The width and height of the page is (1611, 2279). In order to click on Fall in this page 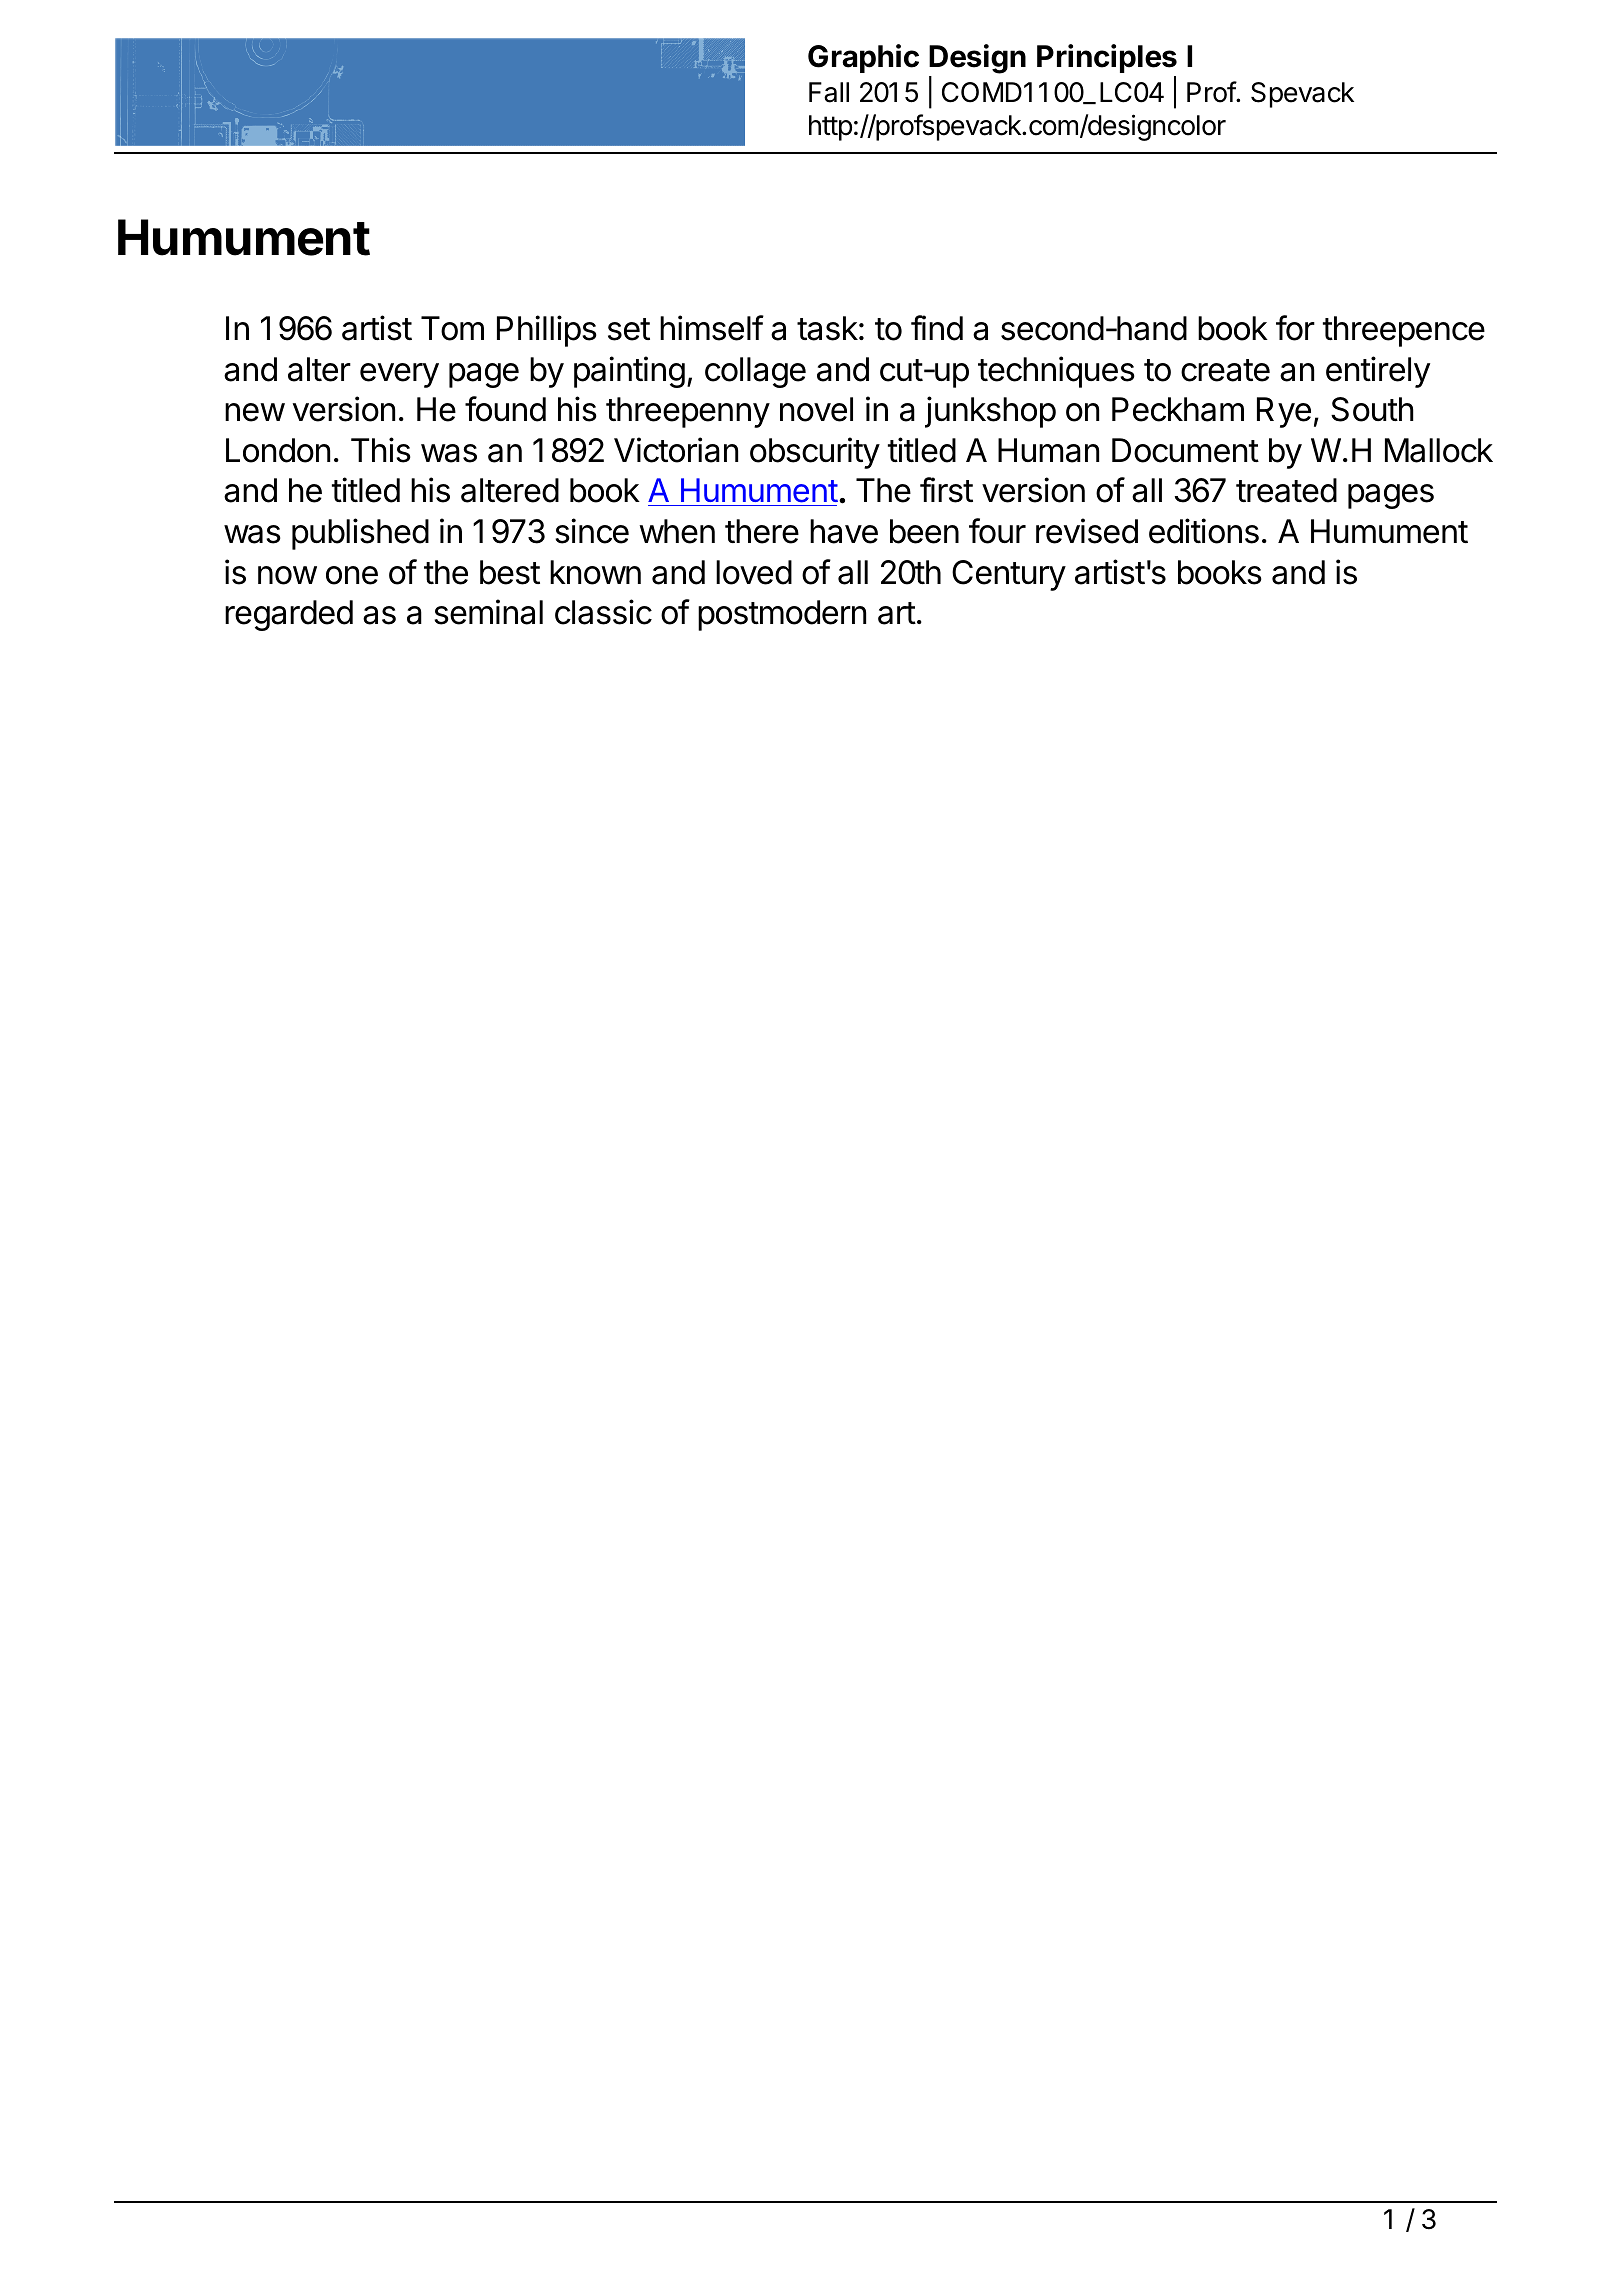, I will do `click(829, 92)`.
